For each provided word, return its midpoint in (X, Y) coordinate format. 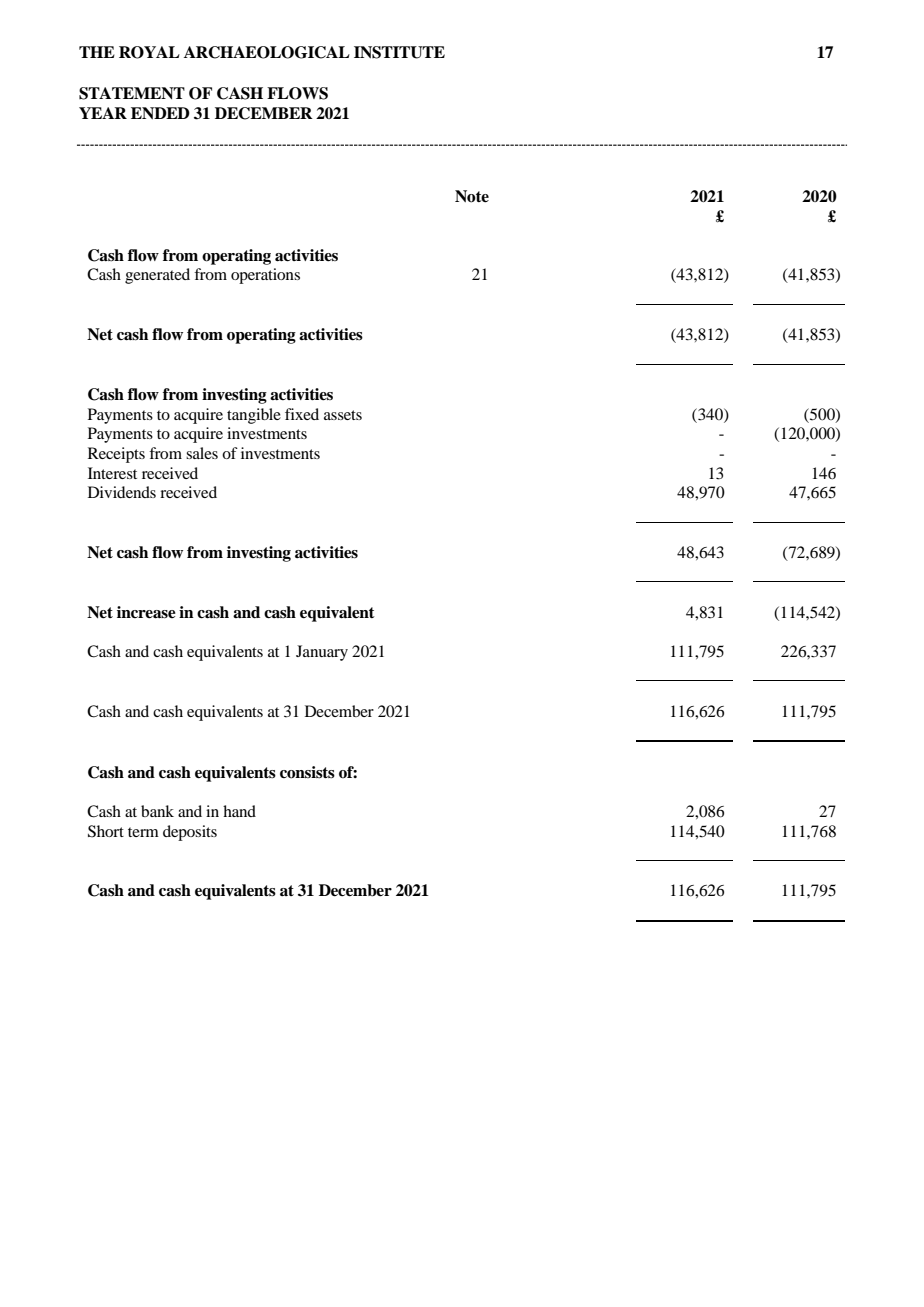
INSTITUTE (399, 52)
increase (146, 612)
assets (343, 415)
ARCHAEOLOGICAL (267, 52)
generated (157, 276)
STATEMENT (132, 93)
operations (265, 276)
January (322, 653)
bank (157, 811)
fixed (302, 414)
